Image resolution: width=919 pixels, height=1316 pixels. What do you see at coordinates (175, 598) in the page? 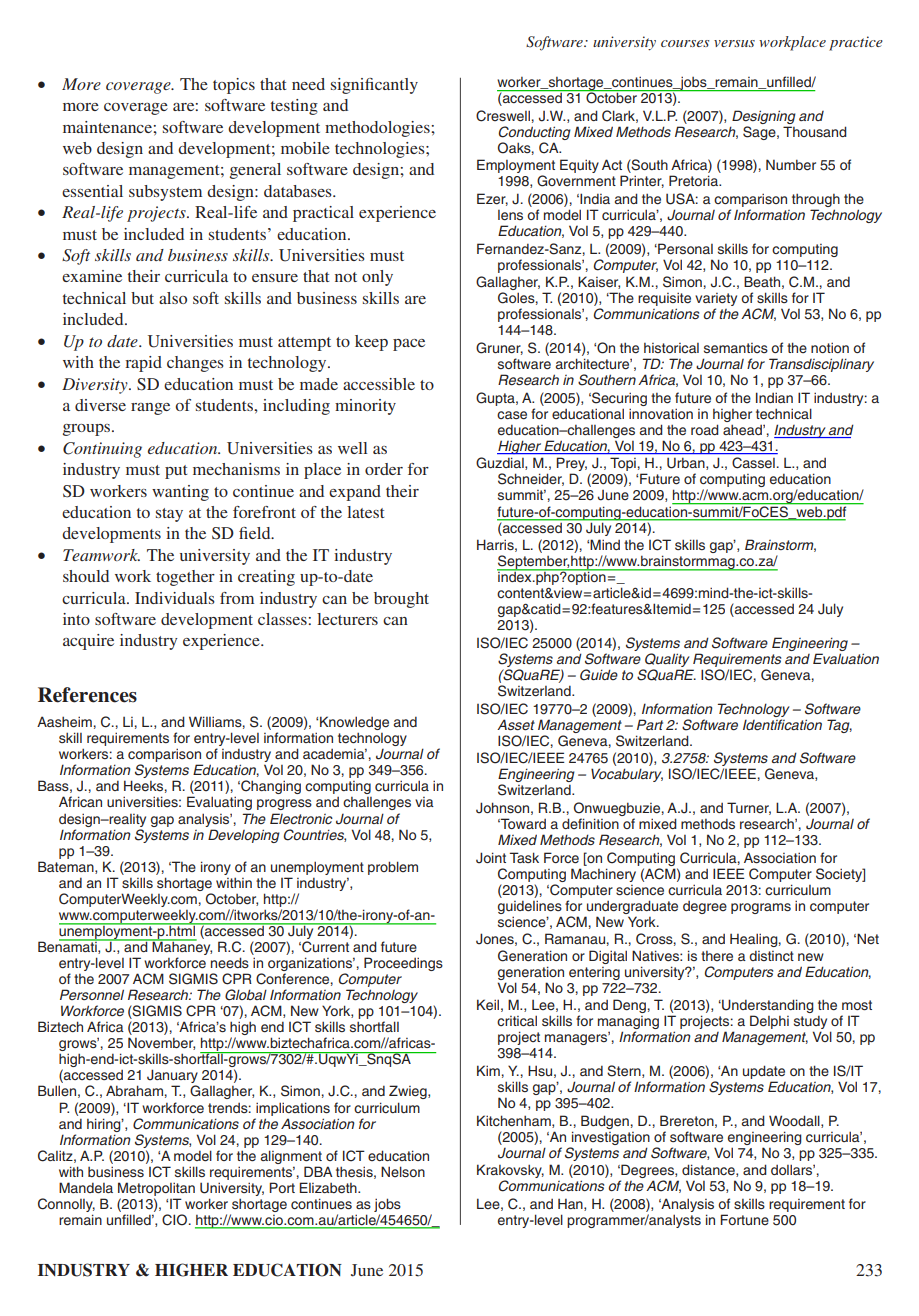
I see `Individuals` at bounding box center [175, 598].
